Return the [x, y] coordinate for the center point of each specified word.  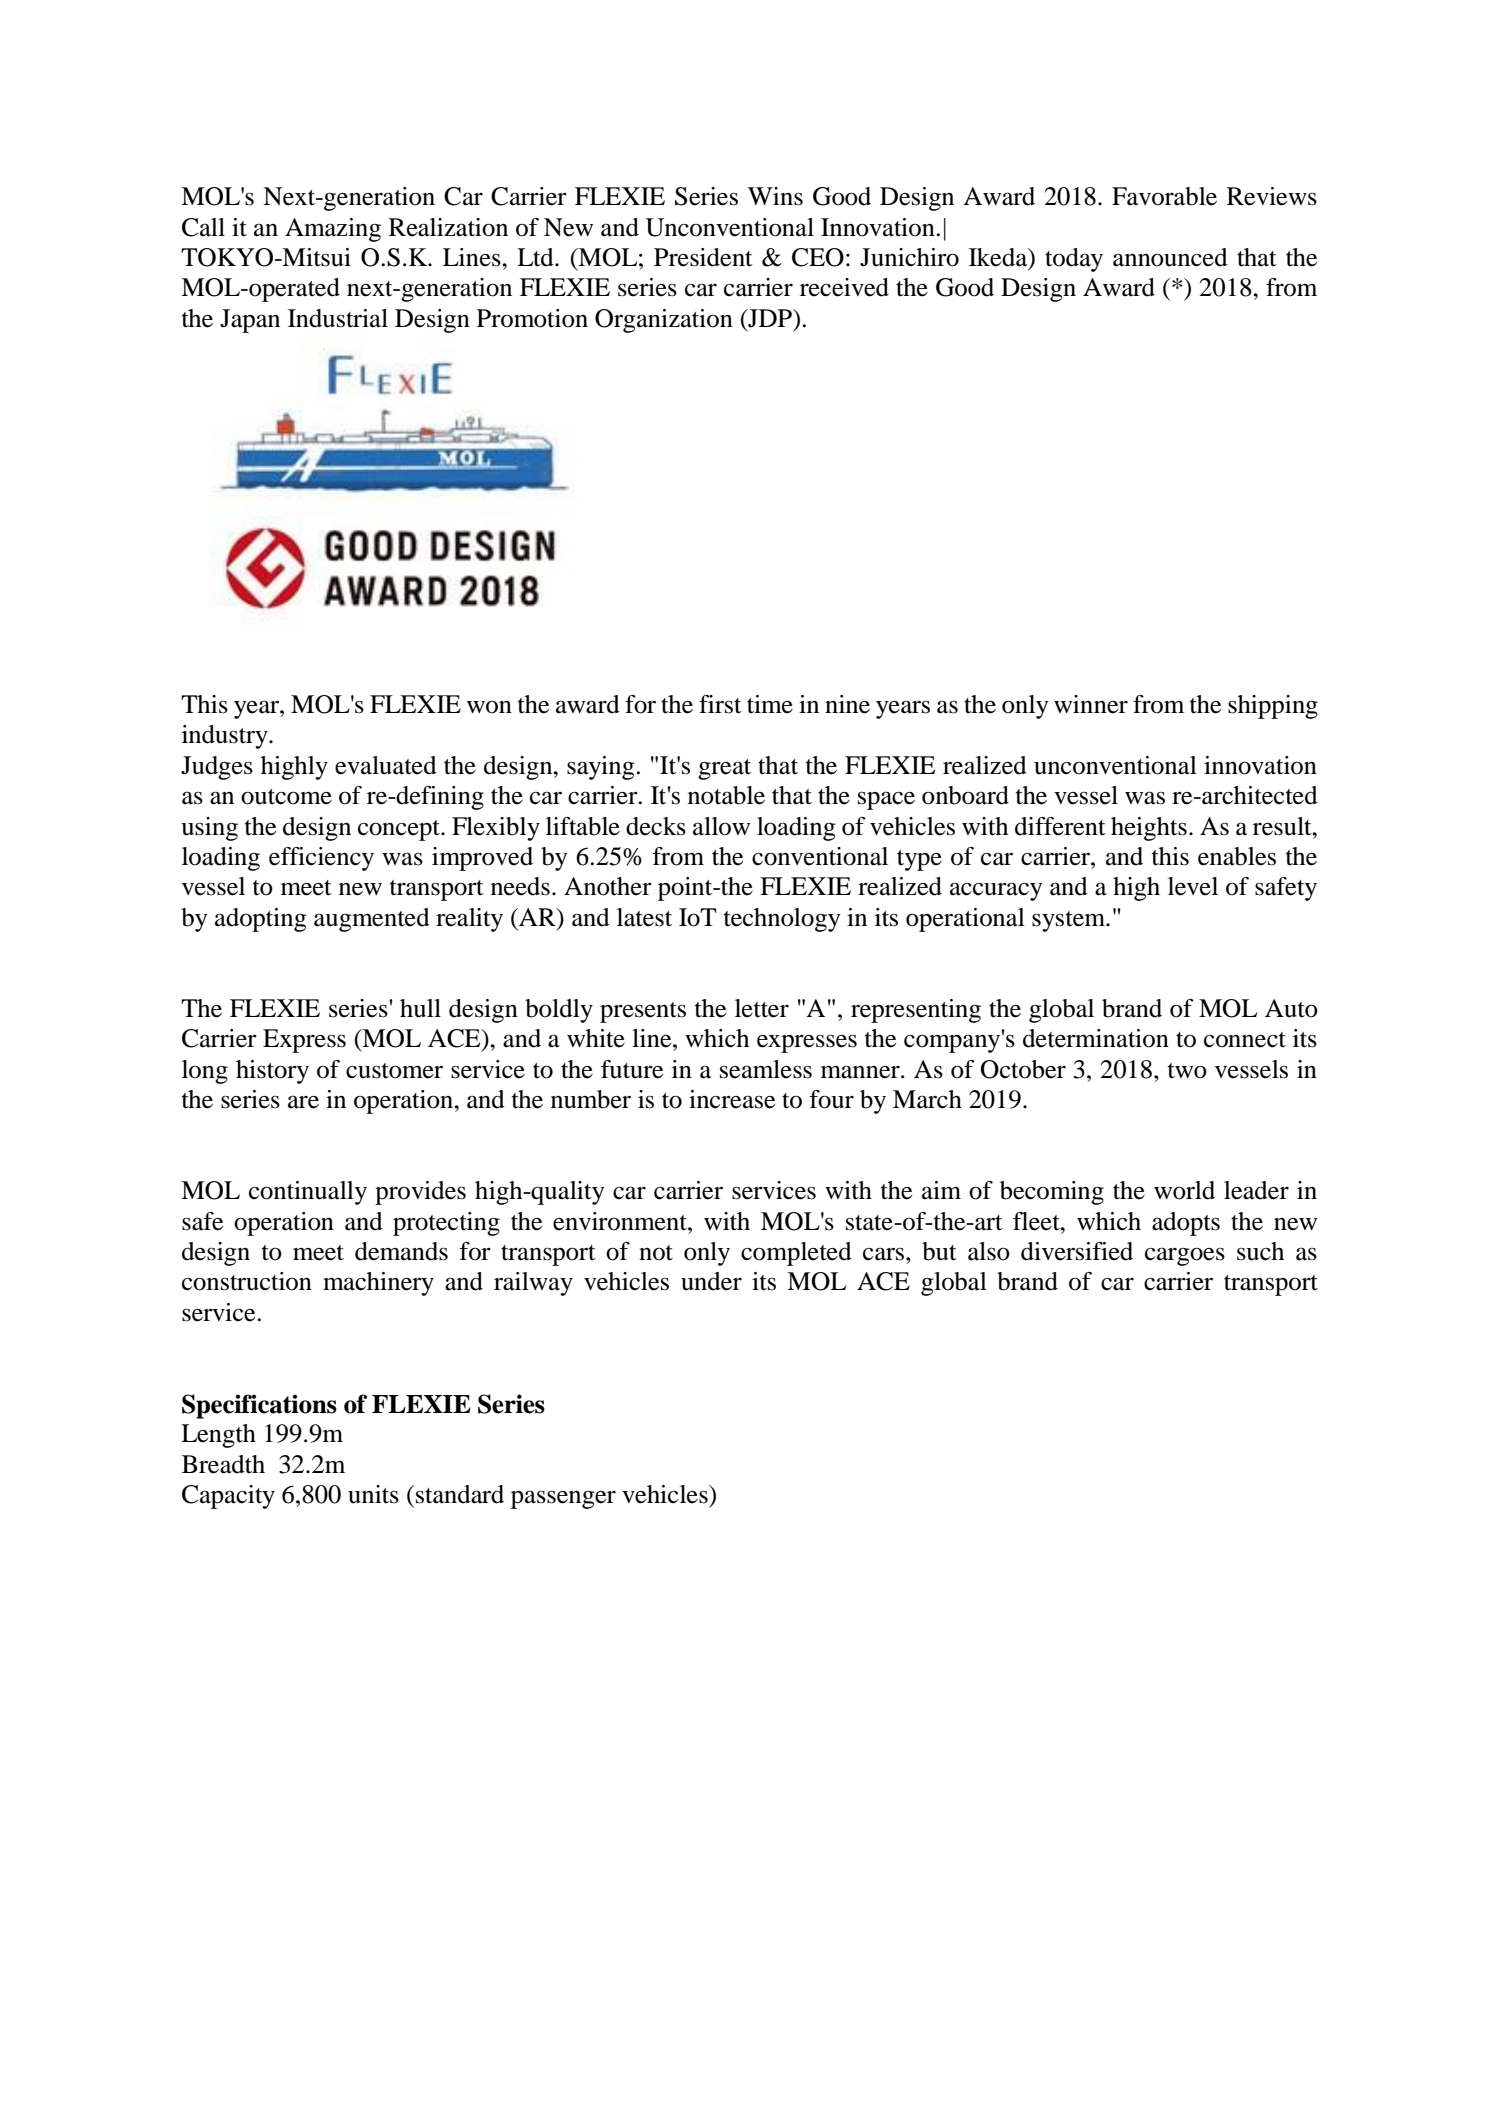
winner [1091, 704]
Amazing [333, 230]
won [489, 707]
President [703, 257]
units [373, 1494]
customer [394, 1071]
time [770, 704]
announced [1170, 257]
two [1187, 1071]
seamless [766, 1069]
